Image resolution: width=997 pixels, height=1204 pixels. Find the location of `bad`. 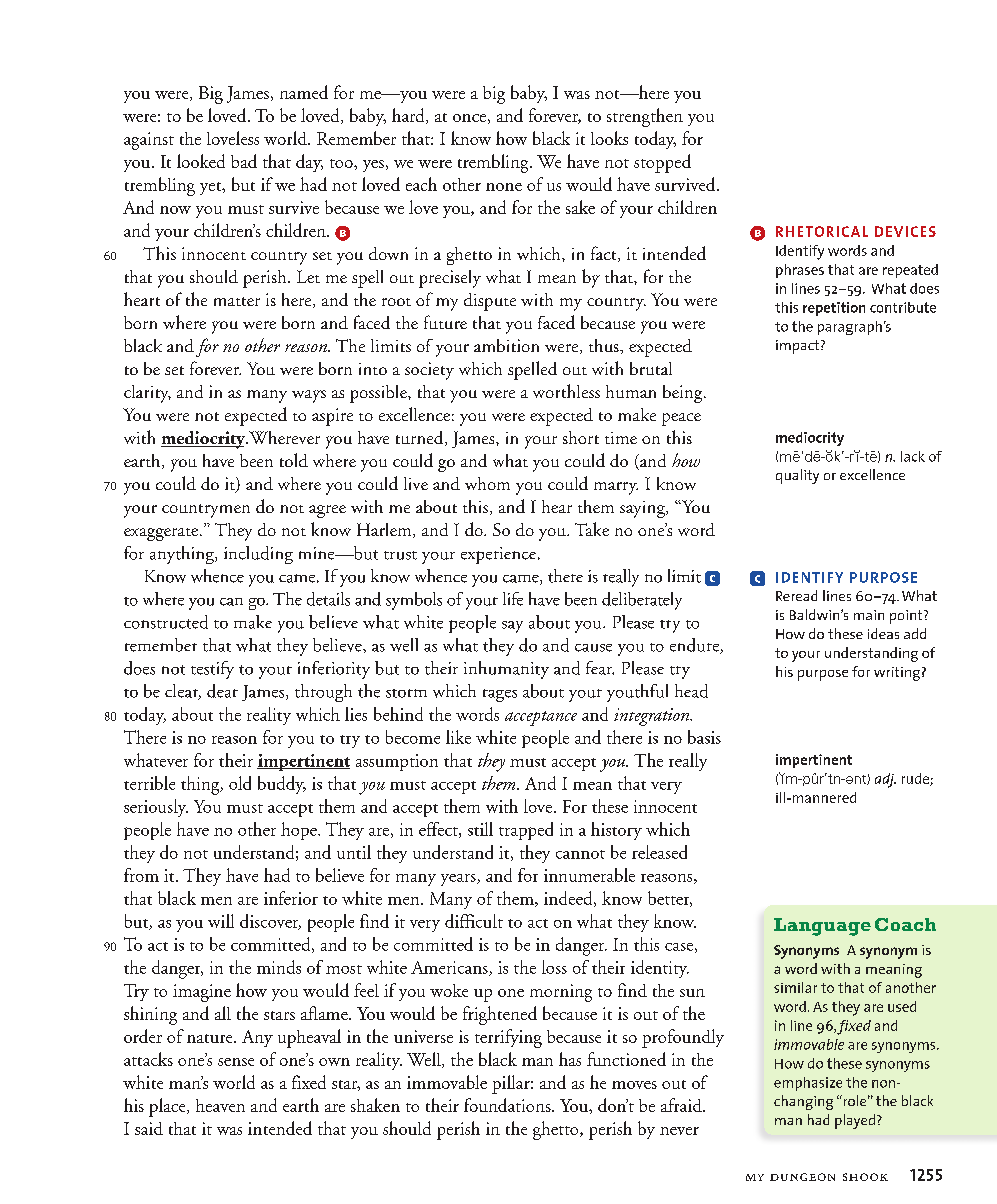

bad is located at coordinates (244, 161).
